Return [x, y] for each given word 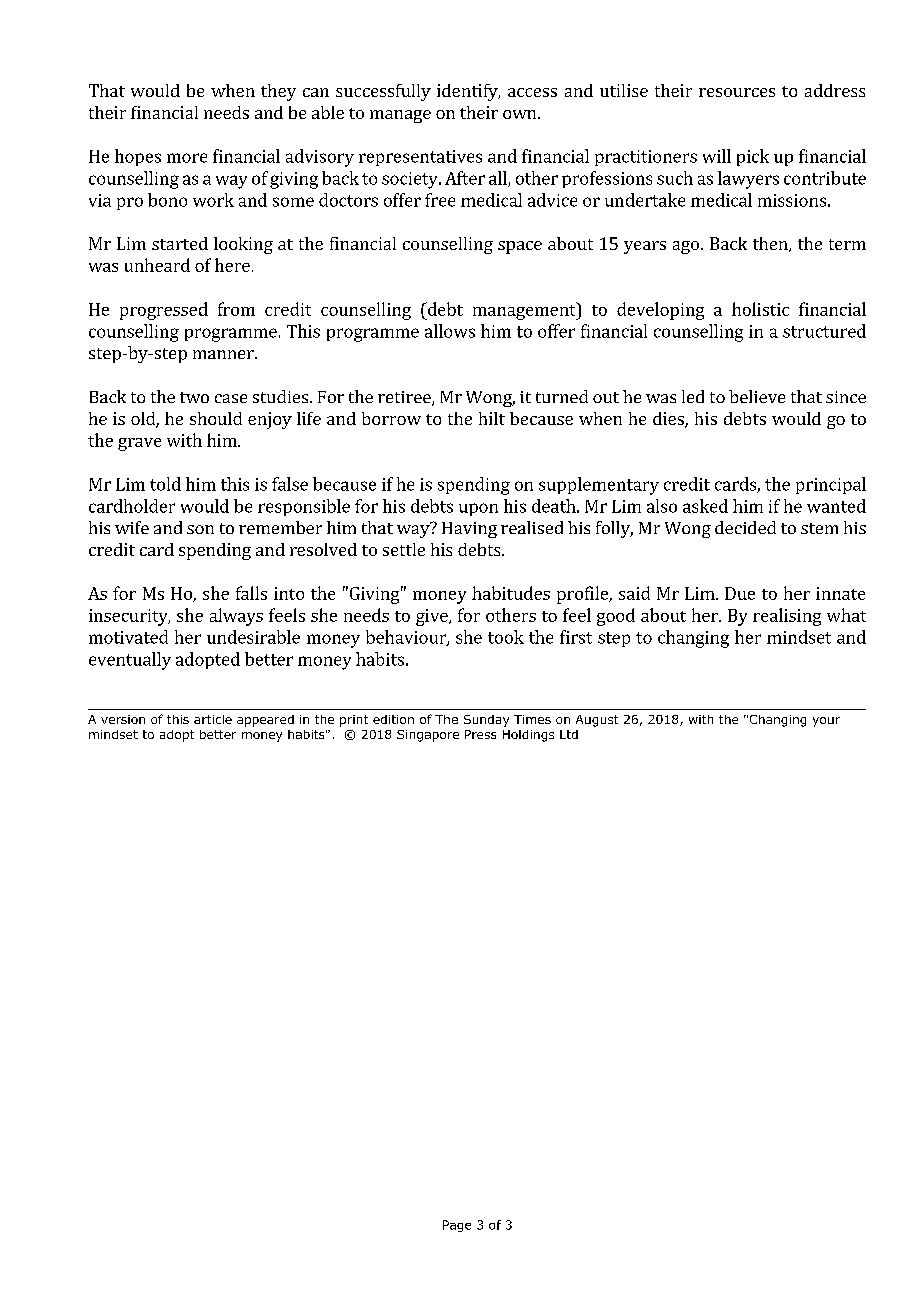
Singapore [428, 736]
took [506, 637]
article [213, 719]
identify [468, 92]
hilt [492, 418]
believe [757, 396]
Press [480, 734]
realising [787, 617]
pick [753, 157]
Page [457, 1226]
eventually [130, 661]
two [194, 397]
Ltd [569, 734]
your [826, 722]
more [187, 158]
